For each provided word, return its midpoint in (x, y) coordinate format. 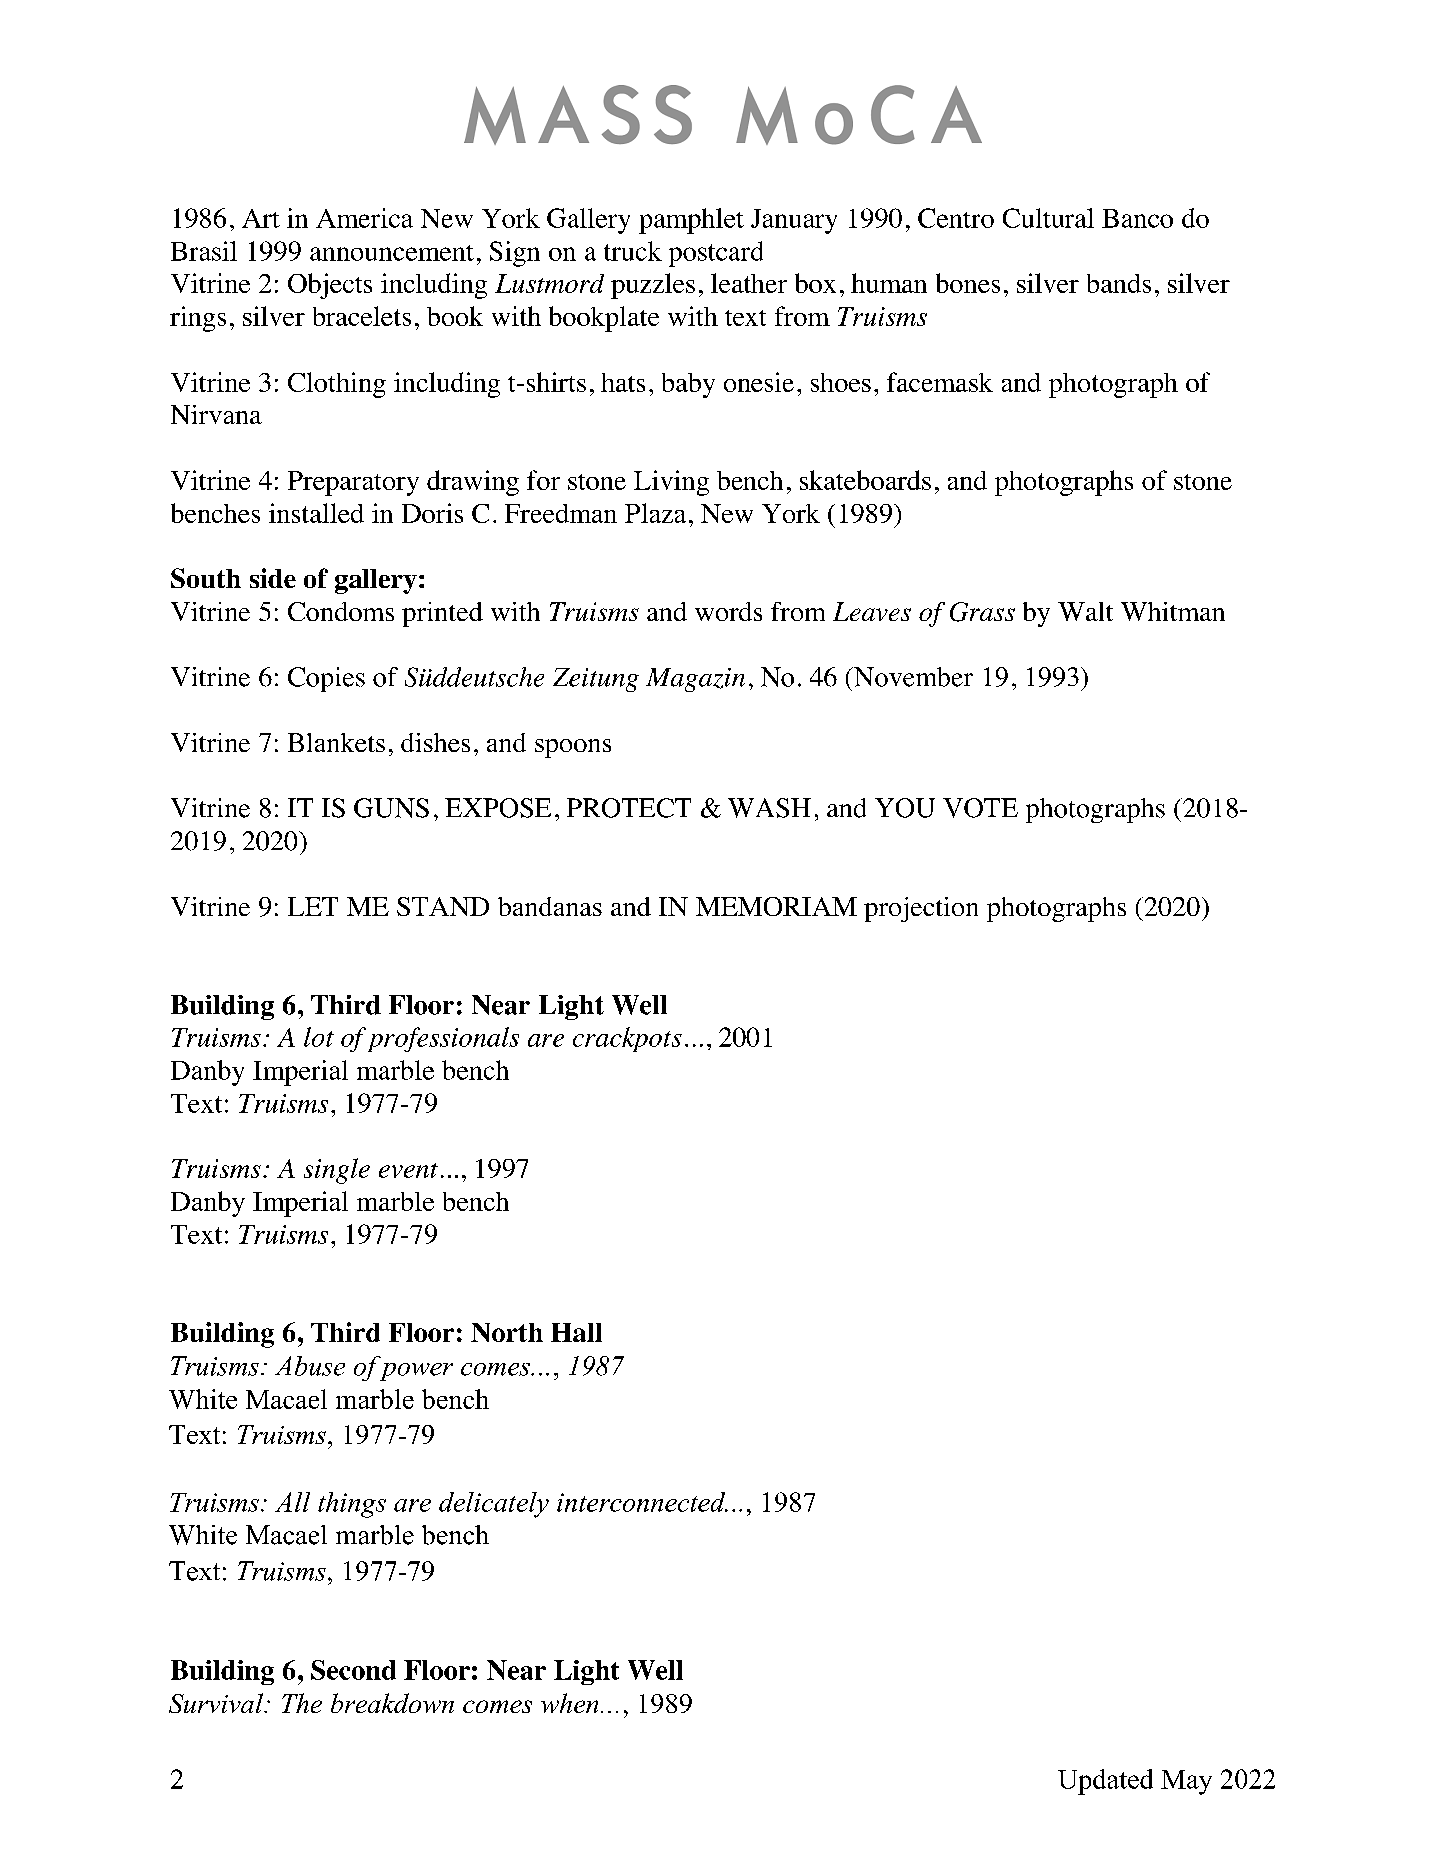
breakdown (392, 1703)
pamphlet (691, 221)
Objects (330, 286)
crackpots (627, 1039)
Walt (1085, 611)
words (728, 611)
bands (1119, 283)
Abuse (310, 1366)
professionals (443, 1039)
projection (921, 909)
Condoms (341, 611)
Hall (576, 1332)
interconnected (642, 1502)
